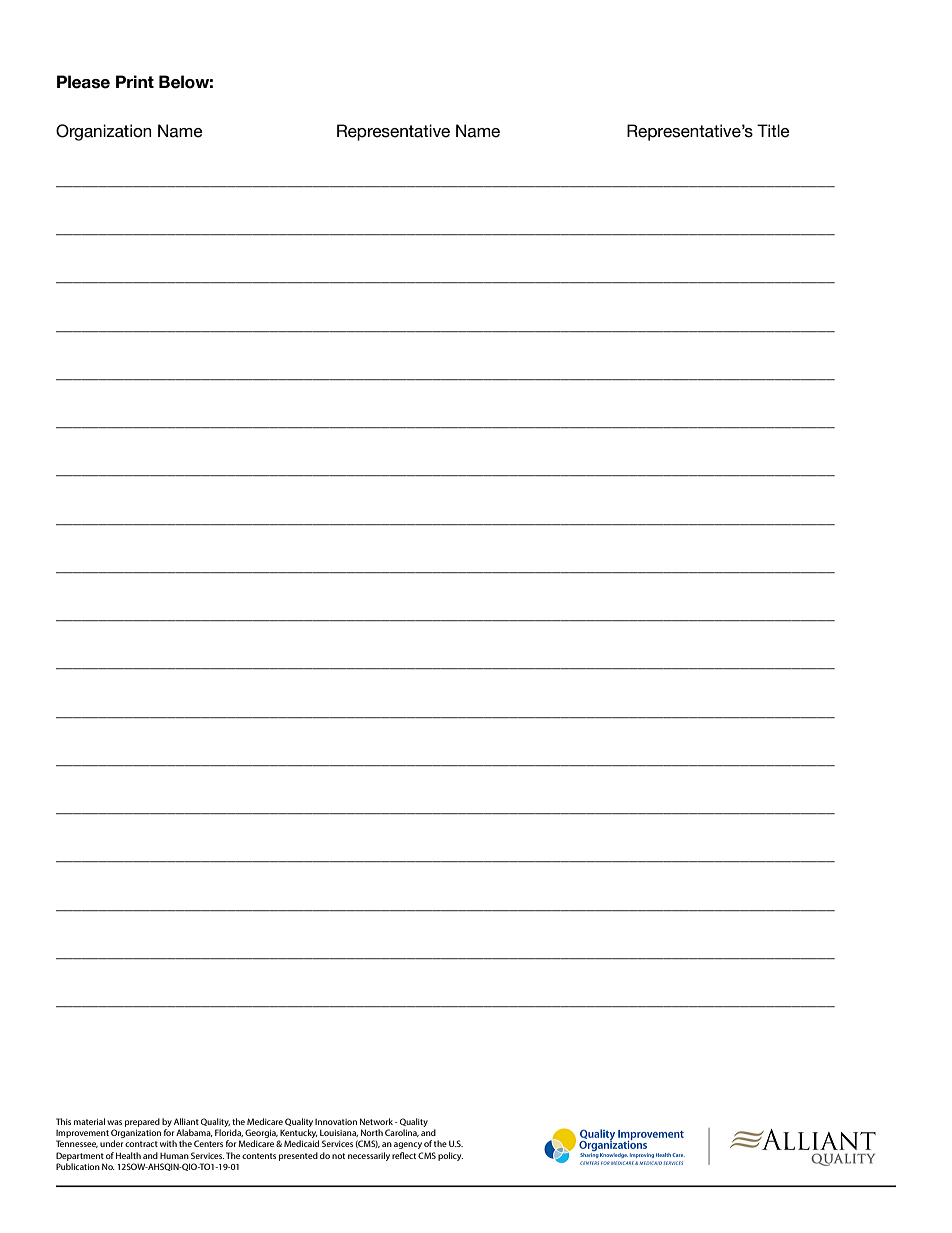 The height and width of the page is (1233, 952). Describe the element at coordinates (141, 1144) in the page. I see `contract` at that location.
